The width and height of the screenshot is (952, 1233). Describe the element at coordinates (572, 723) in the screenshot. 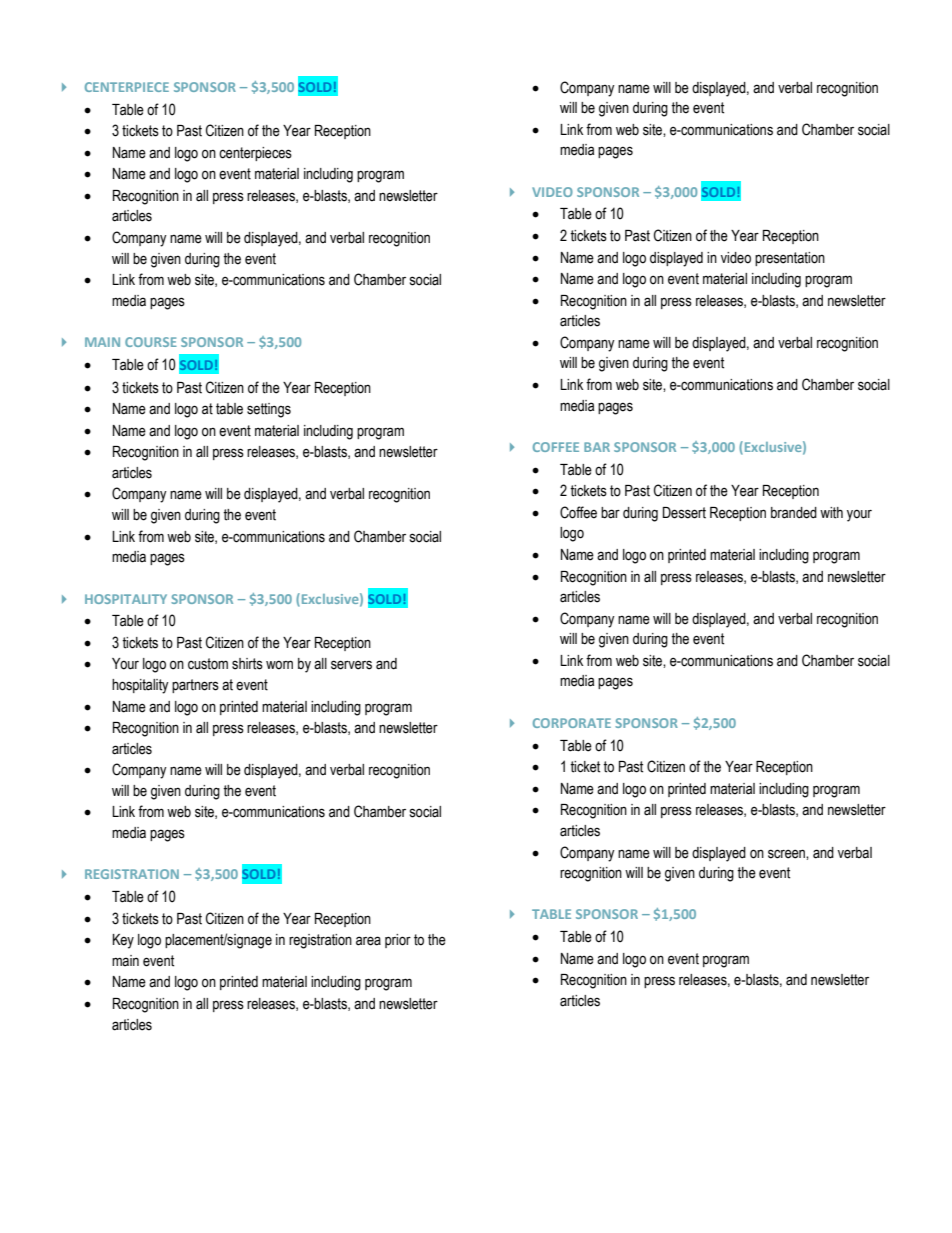

I see `CORPORATE` at that location.
